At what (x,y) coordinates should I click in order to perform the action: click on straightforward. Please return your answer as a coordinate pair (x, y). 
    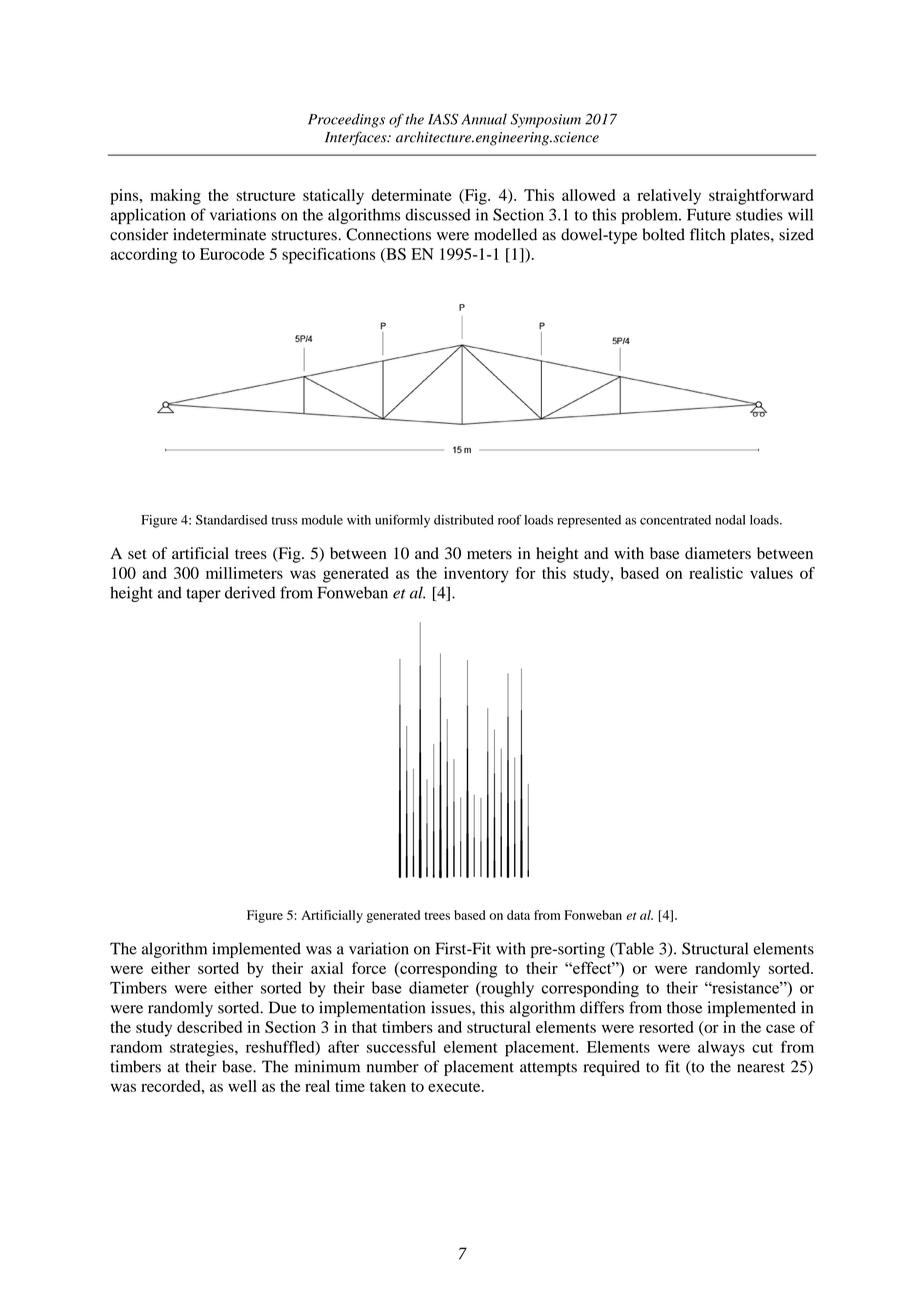
    Looking at the image, I should click on (761, 197).
